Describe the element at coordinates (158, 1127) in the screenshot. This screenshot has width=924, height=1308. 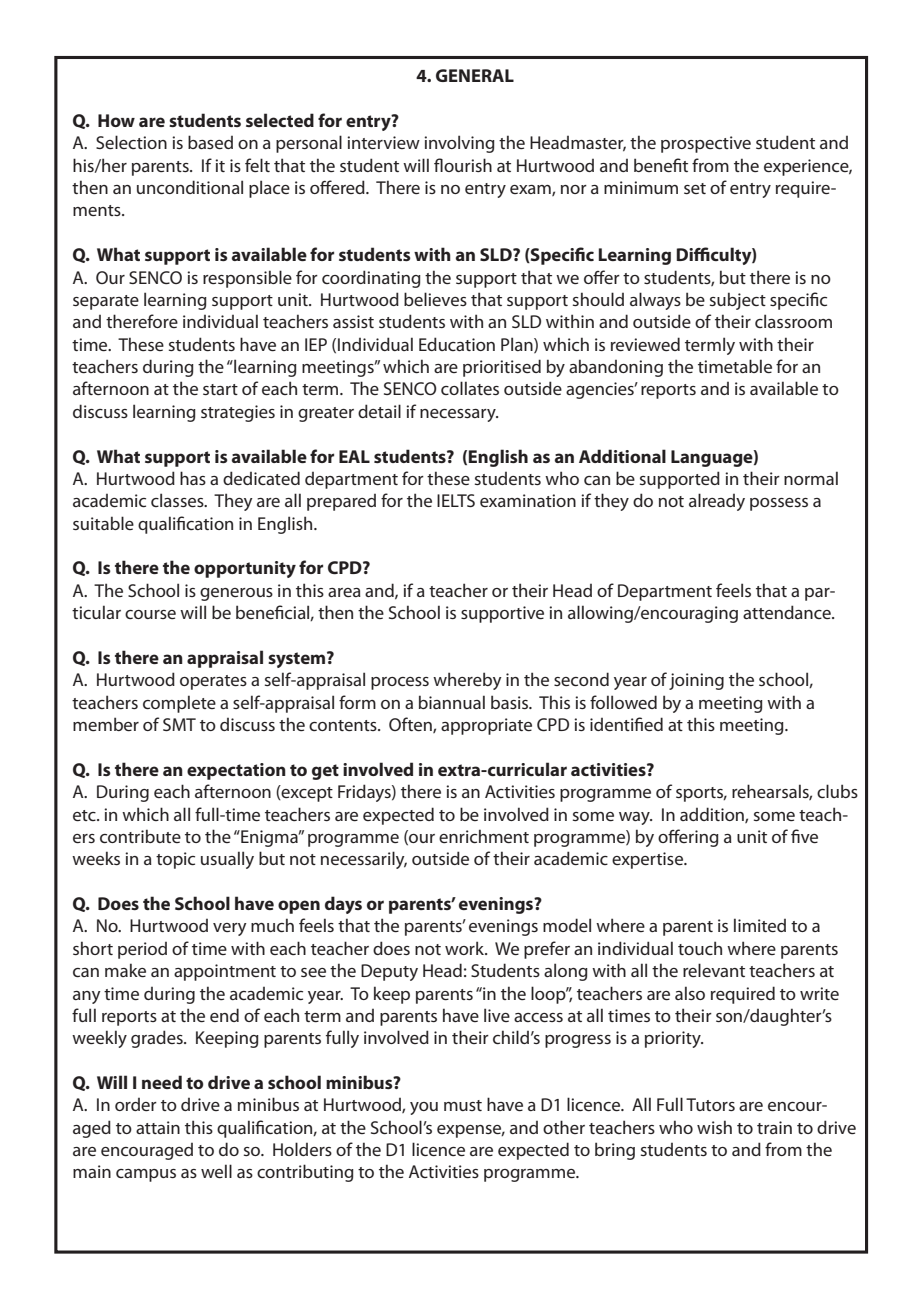
I see `attain` at that location.
